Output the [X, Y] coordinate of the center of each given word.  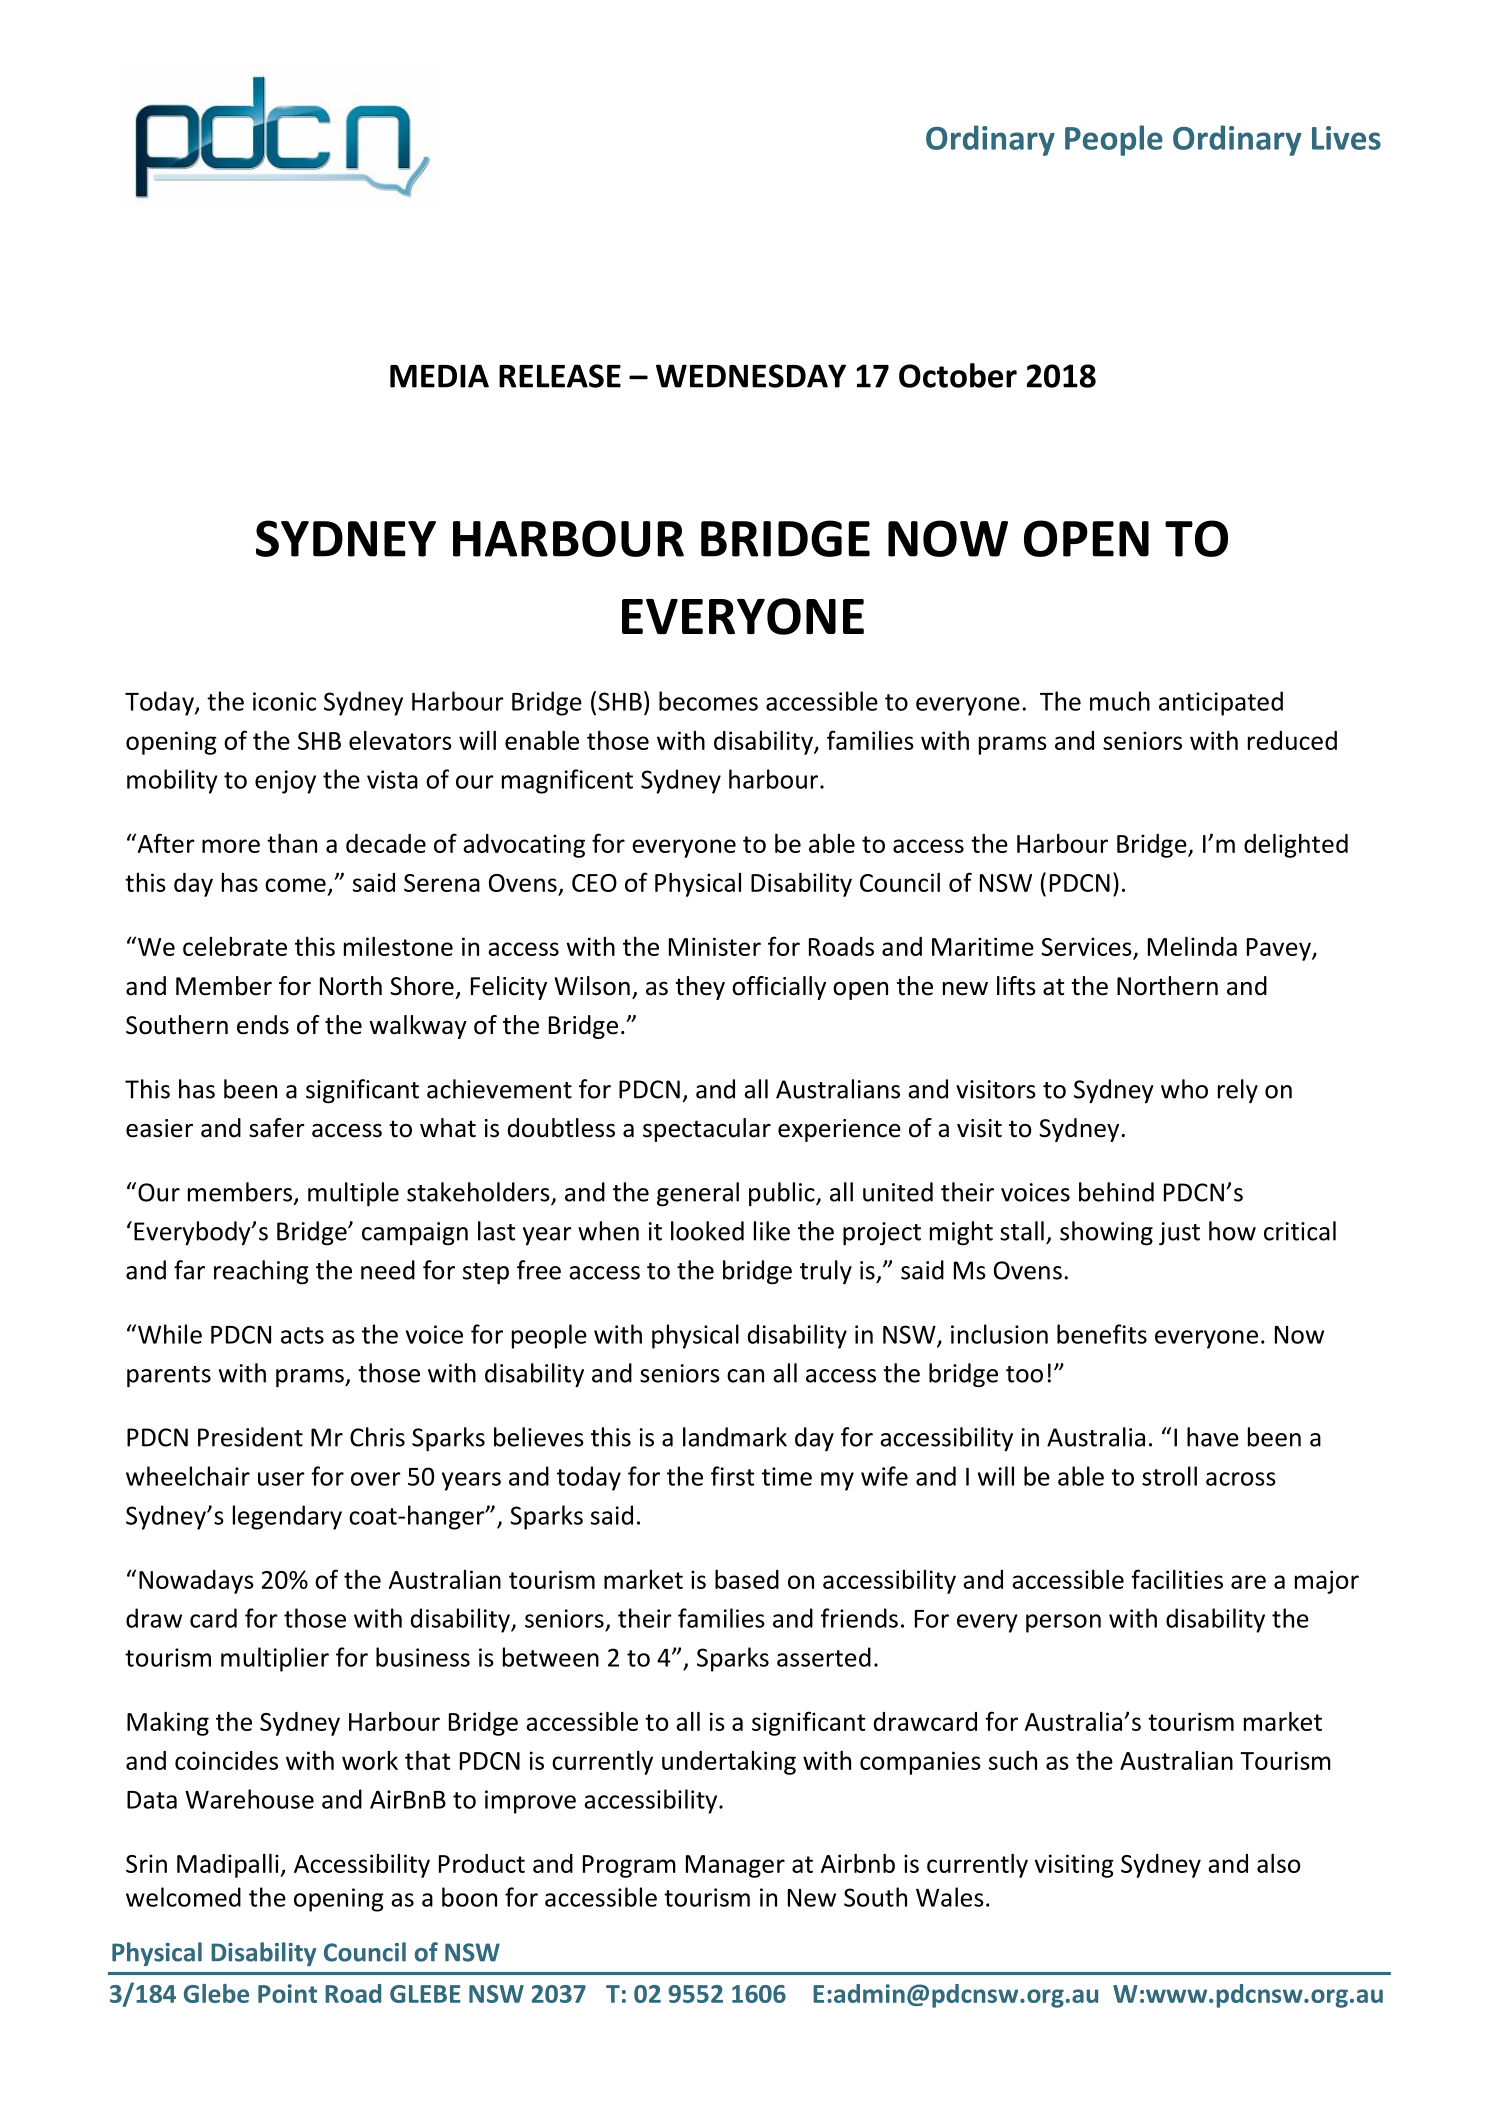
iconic [284, 701]
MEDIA [439, 376]
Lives [1346, 138]
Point [287, 1993]
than [292, 843]
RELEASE [560, 376]
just [1179, 1234]
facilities [1177, 1579]
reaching [261, 1272]
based [747, 1579]
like [772, 1231]
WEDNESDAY [751, 376]
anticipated [1221, 703]
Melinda [1192, 946]
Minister [715, 946]
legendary [287, 1517]
